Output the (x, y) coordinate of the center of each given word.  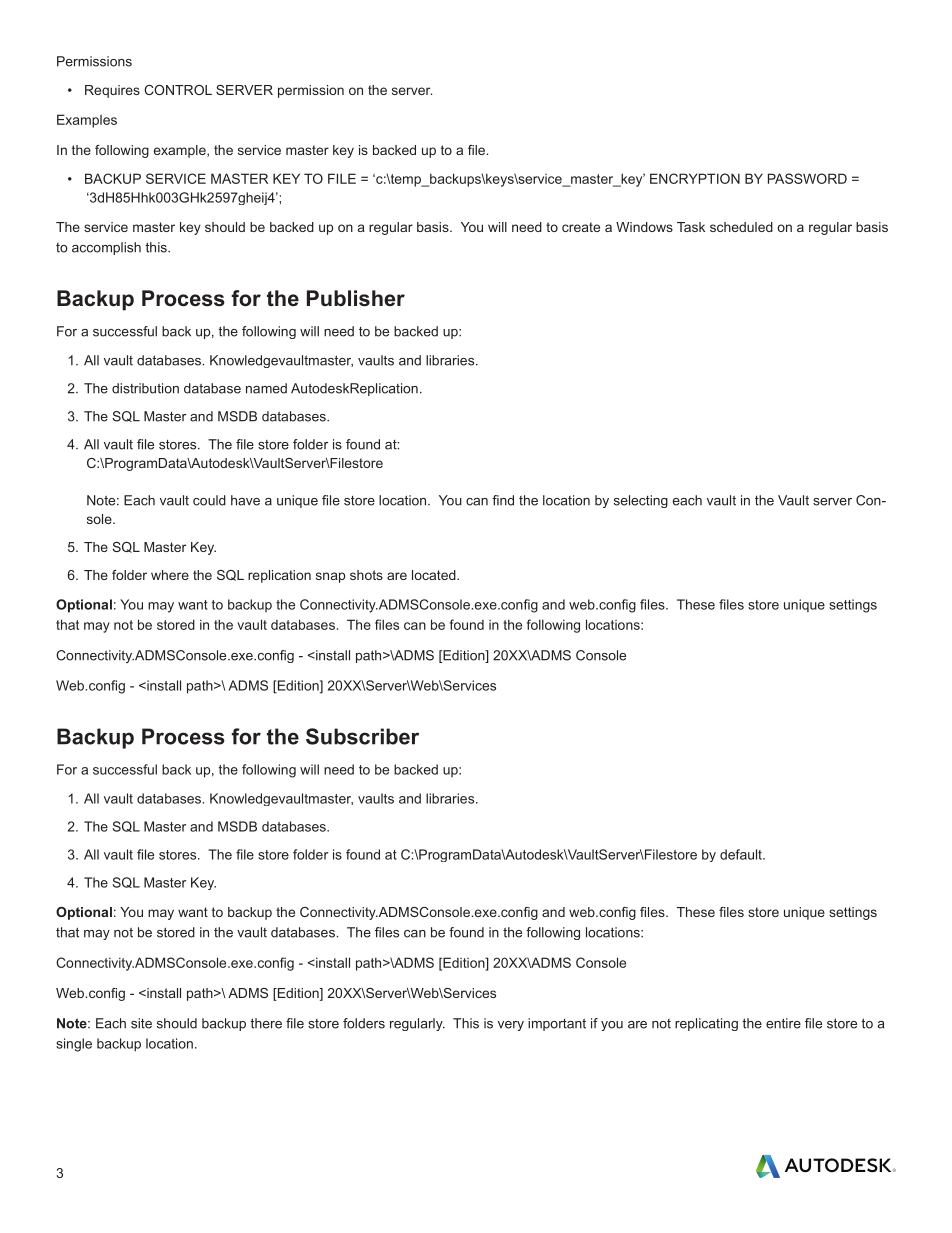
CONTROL (178, 90)
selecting (641, 501)
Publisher (356, 298)
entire (783, 1023)
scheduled (741, 227)
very (511, 1026)
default (742, 854)
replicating (706, 1024)
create (581, 227)
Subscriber (362, 736)
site (141, 1023)
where (170, 575)
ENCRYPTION (695, 178)
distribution (145, 388)
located (435, 575)
